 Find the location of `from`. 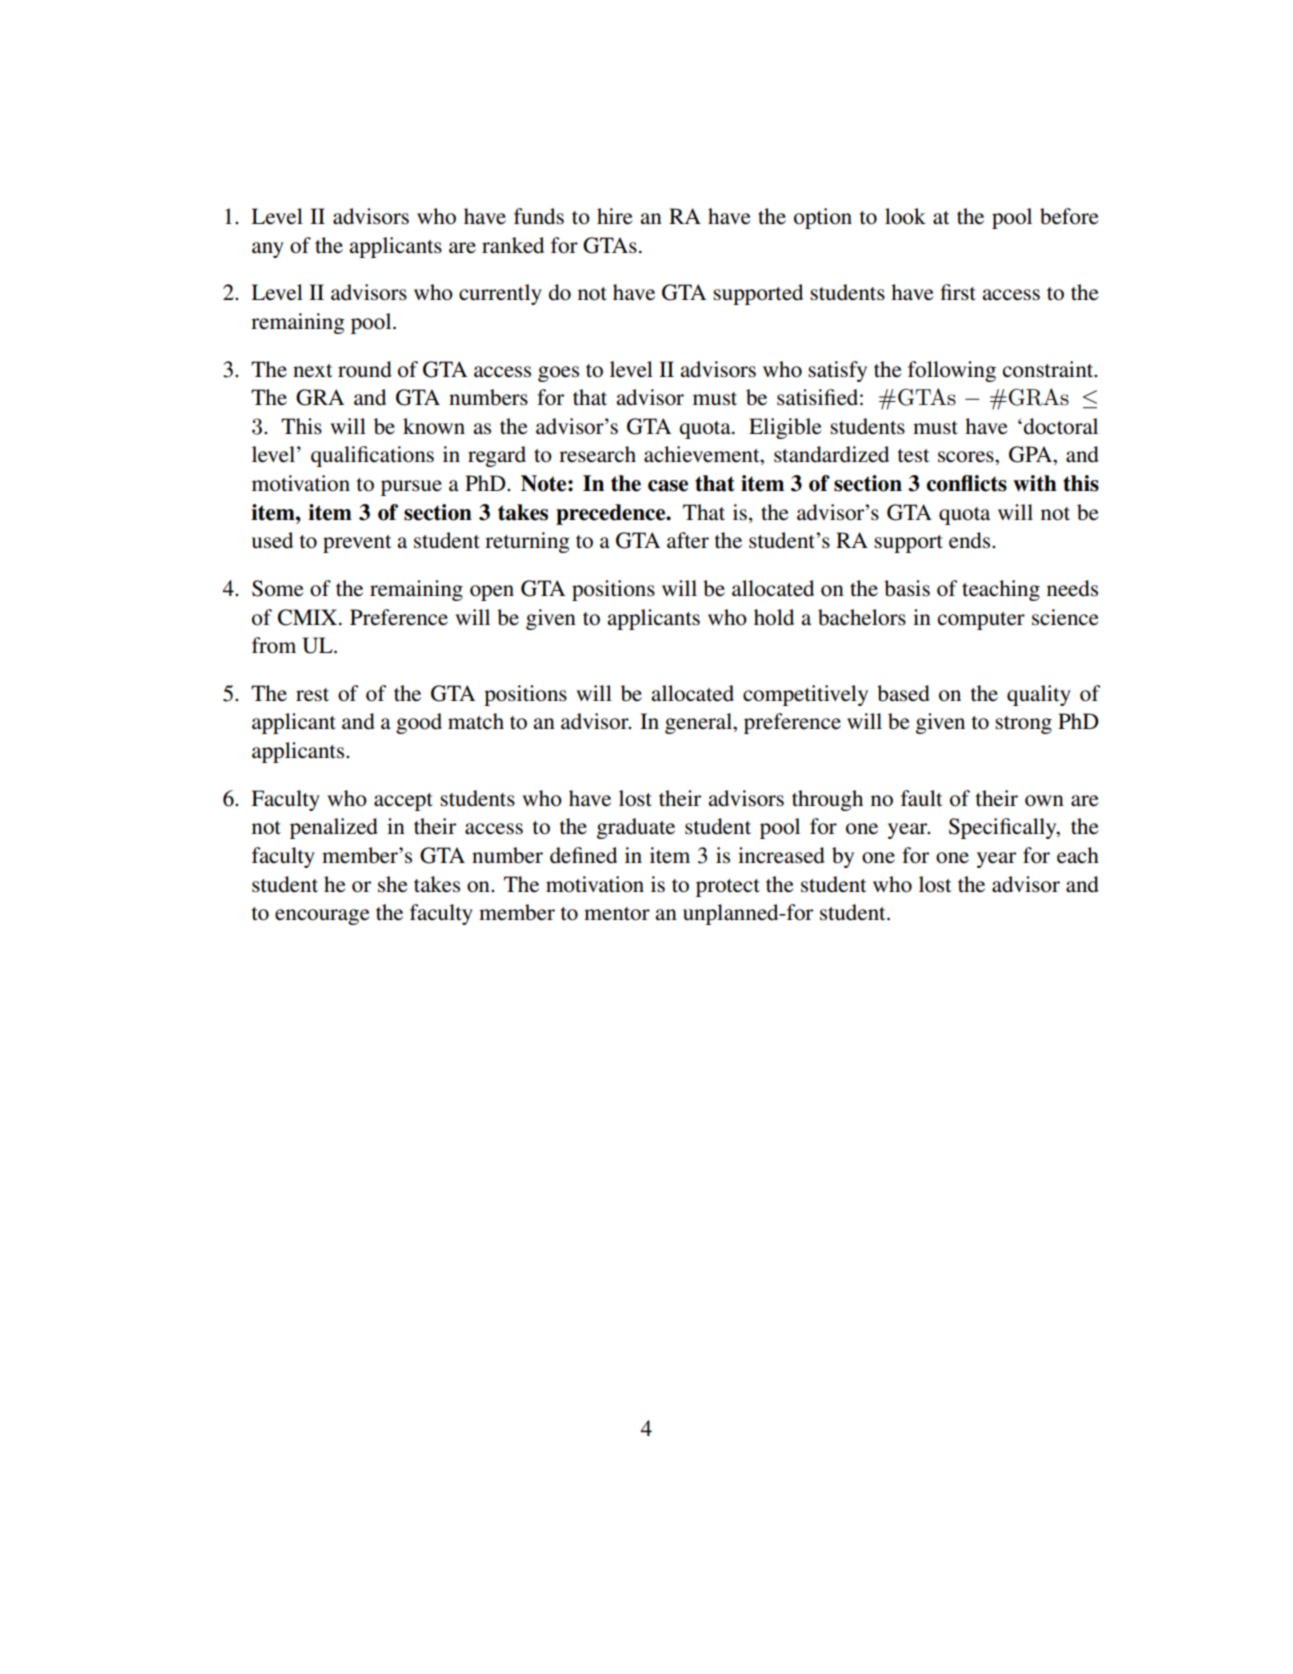

from is located at coordinates (274, 645).
